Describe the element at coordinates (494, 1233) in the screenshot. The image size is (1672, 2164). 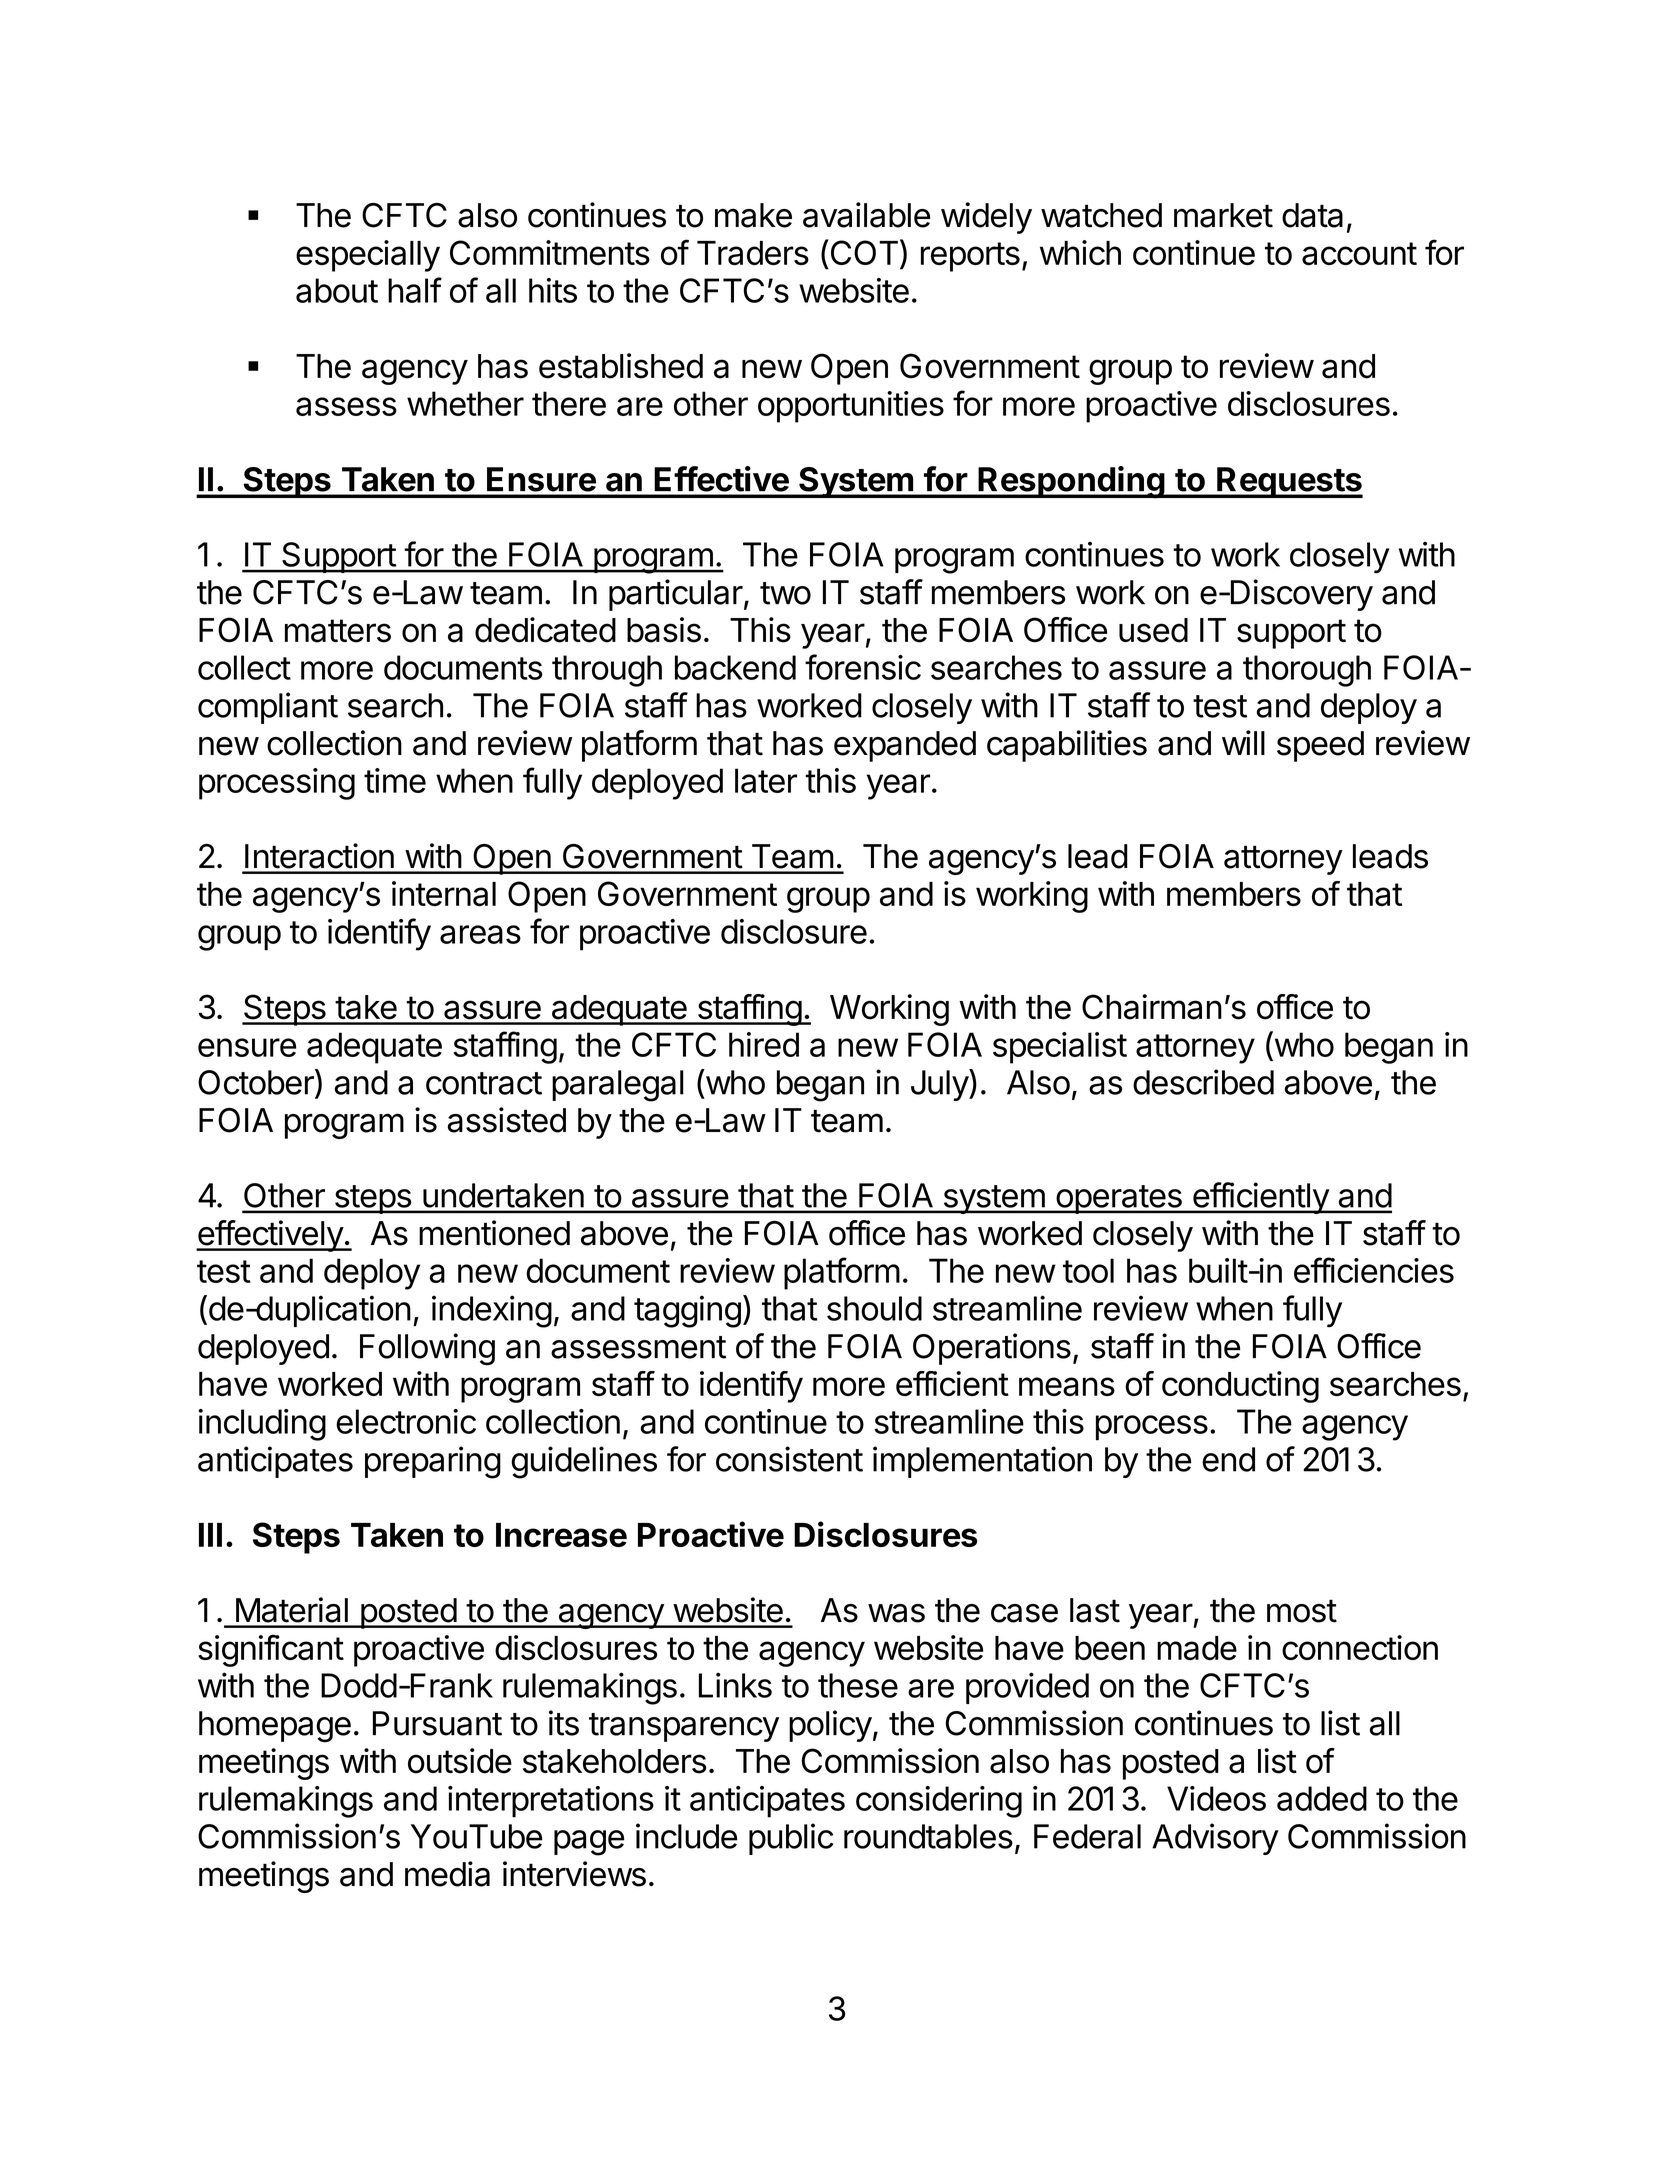
I see `mentioned` at that location.
